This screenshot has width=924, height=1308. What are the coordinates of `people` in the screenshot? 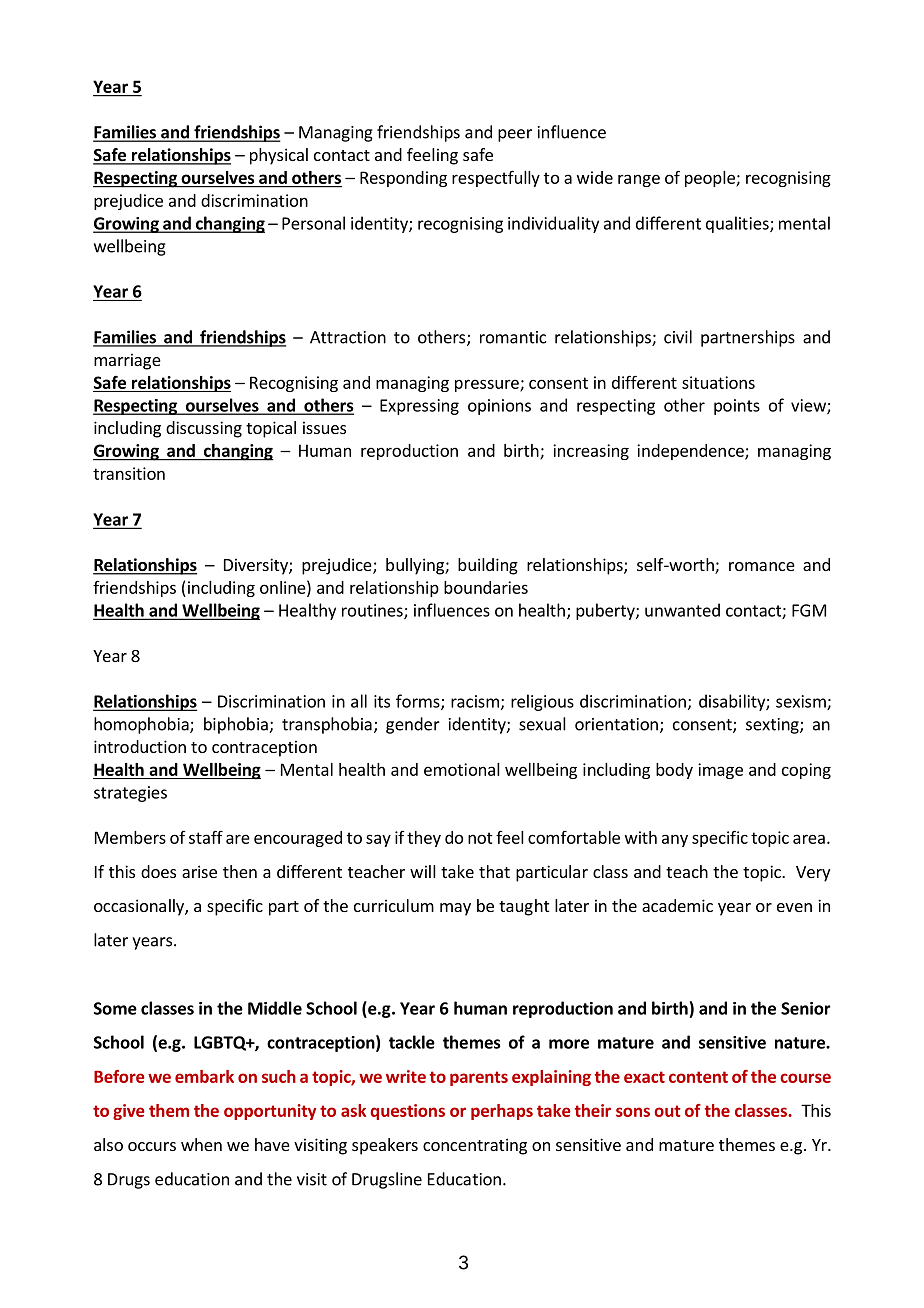 It's located at (711, 179).
